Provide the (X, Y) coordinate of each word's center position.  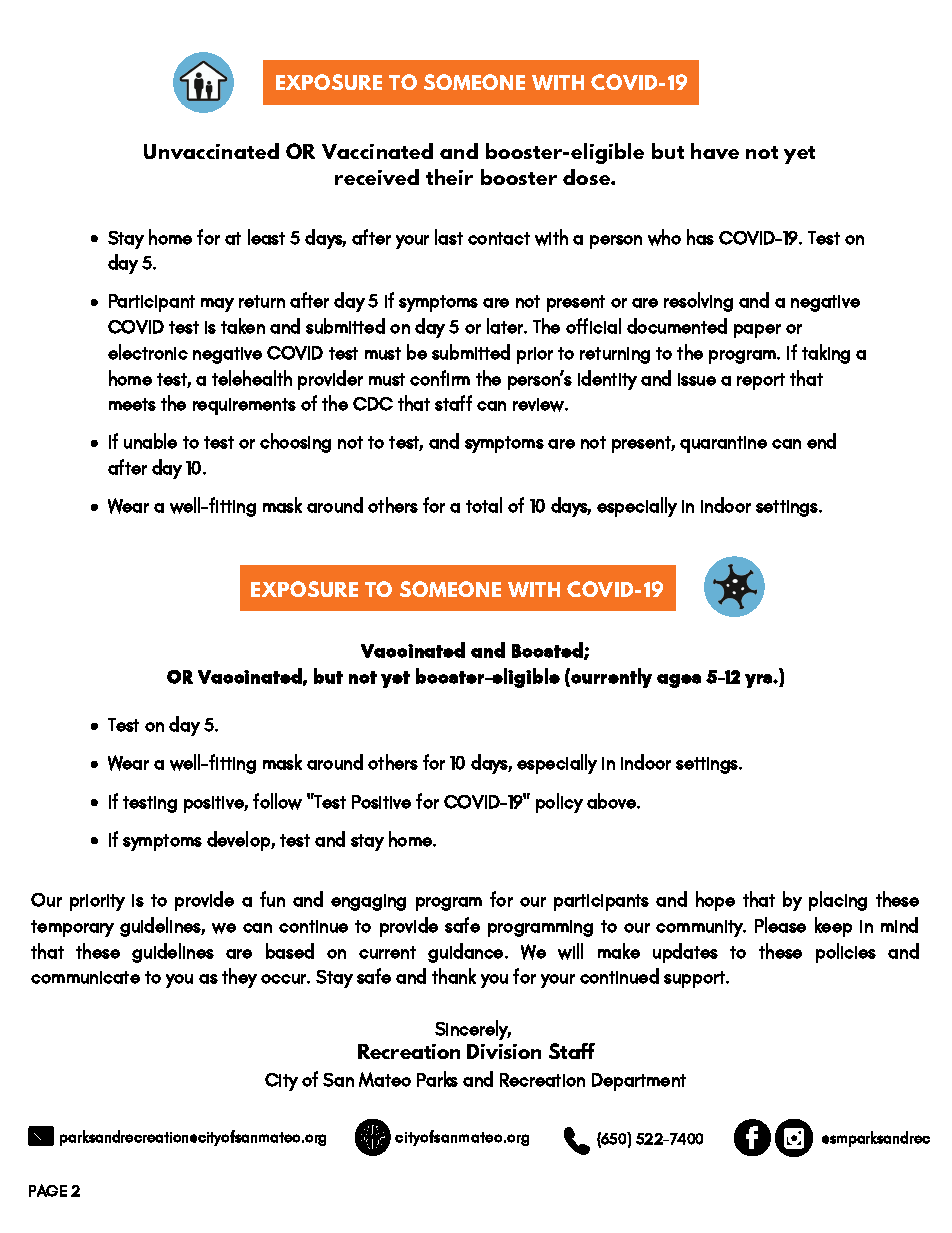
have (715, 151)
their (449, 177)
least (266, 237)
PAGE (48, 1190)
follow (277, 801)
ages (679, 681)
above (612, 801)
